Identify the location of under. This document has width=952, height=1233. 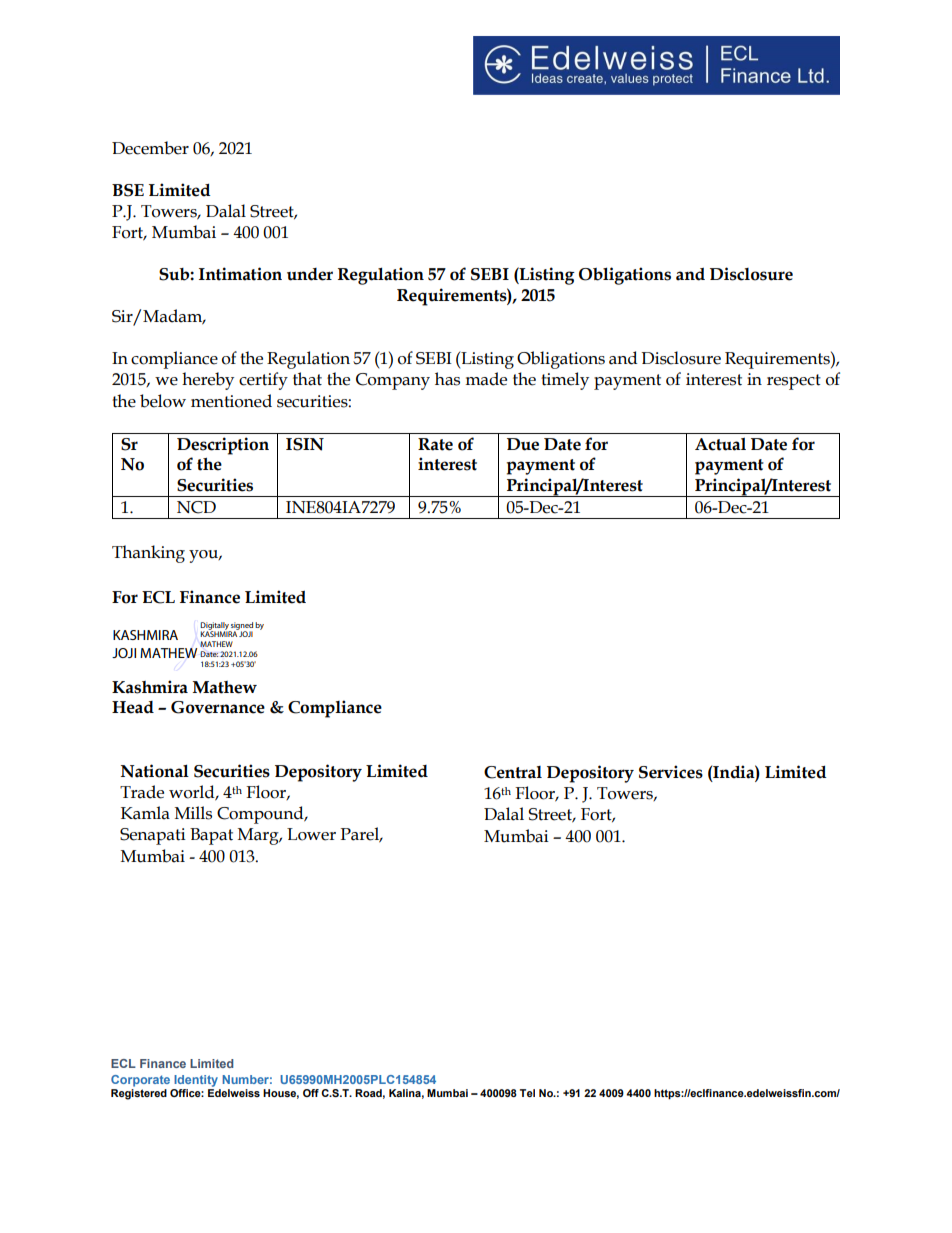
(310, 274).
